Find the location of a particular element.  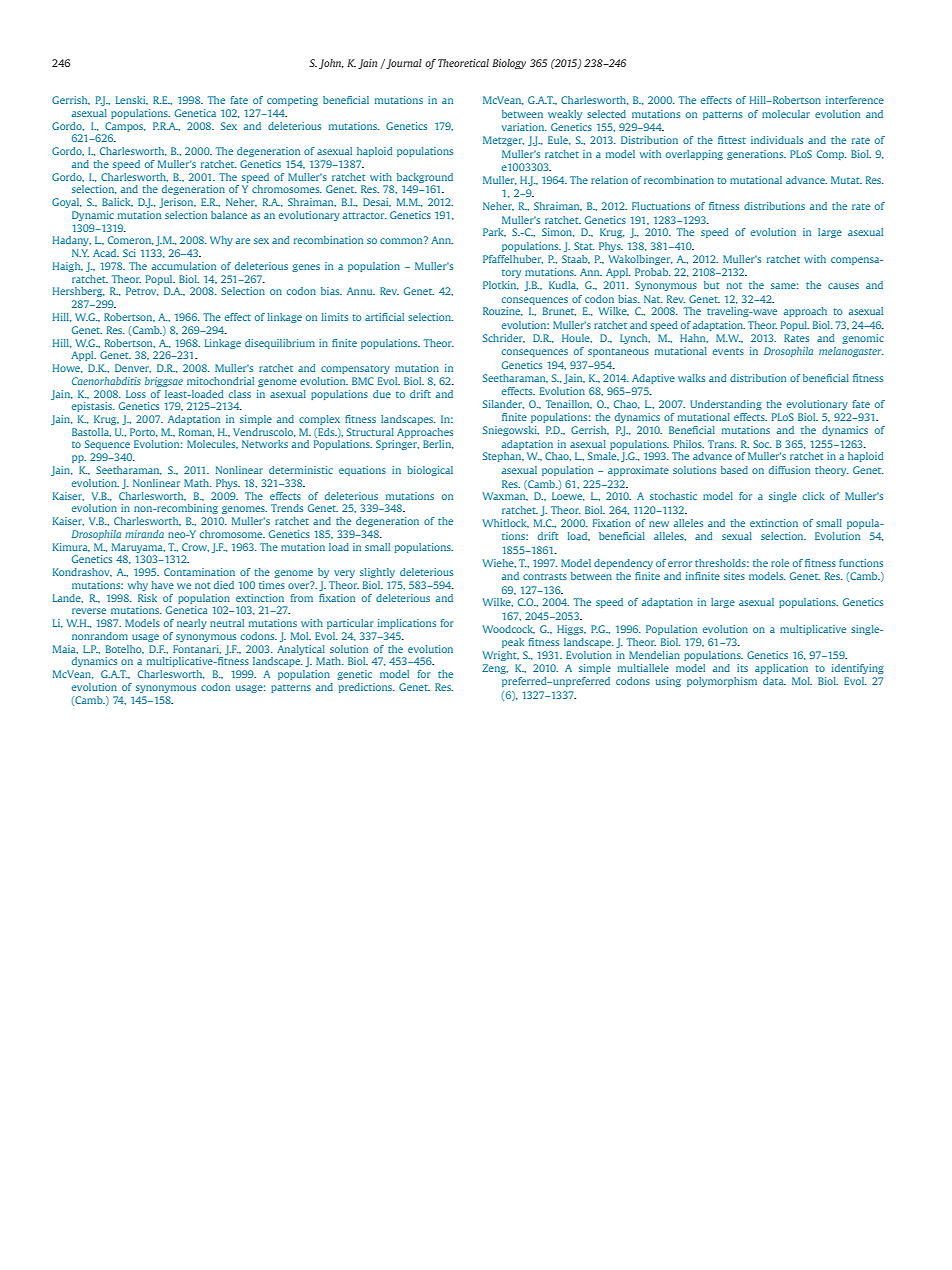

due is located at coordinates (382, 394).
